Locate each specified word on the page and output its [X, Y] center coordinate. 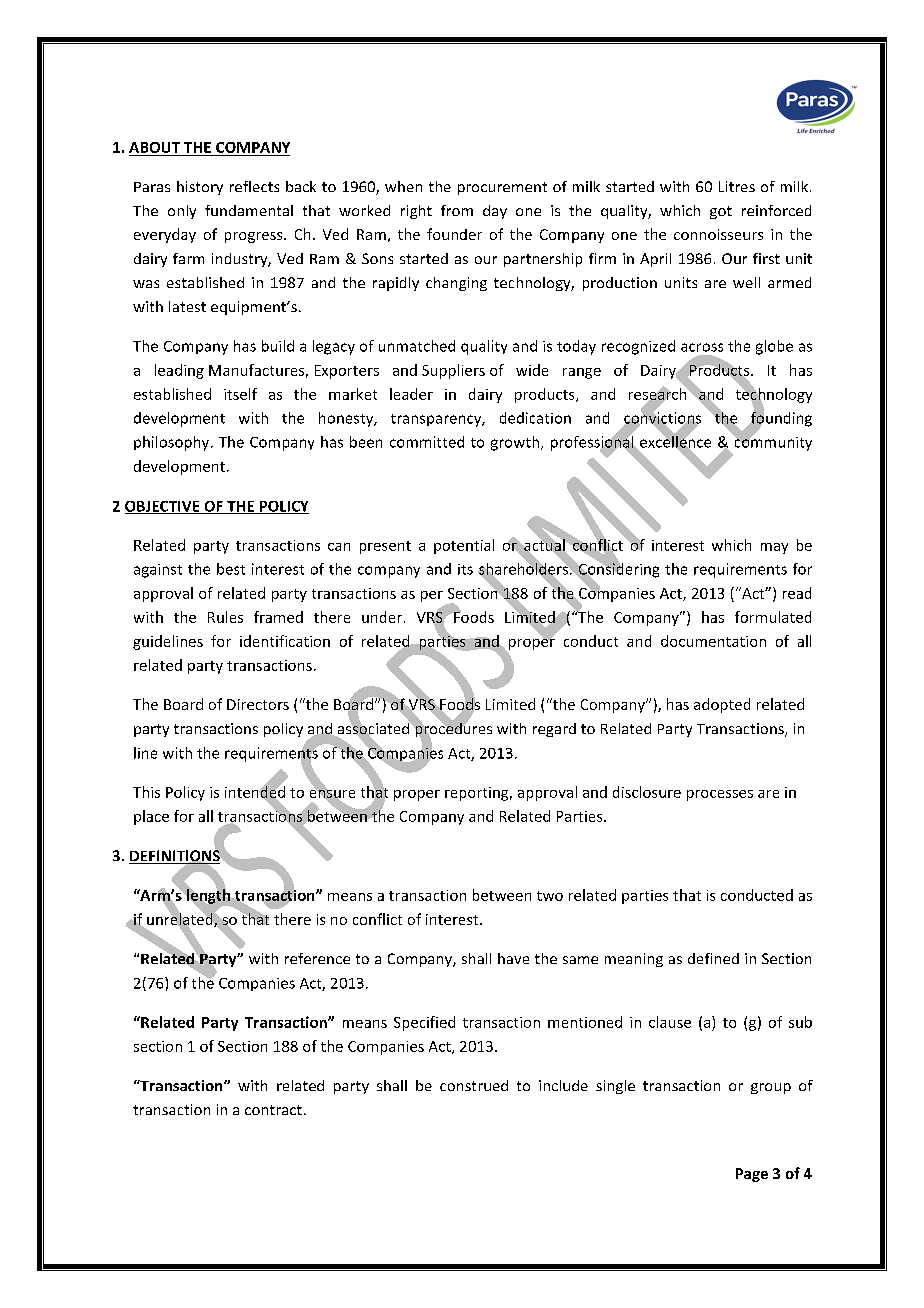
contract [273, 1110]
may [774, 548]
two [550, 896]
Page [752, 1175]
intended [255, 791]
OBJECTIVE [163, 507]
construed [474, 1085]
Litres [737, 186]
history [200, 188]
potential [464, 546]
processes [720, 795]
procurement [502, 188]
